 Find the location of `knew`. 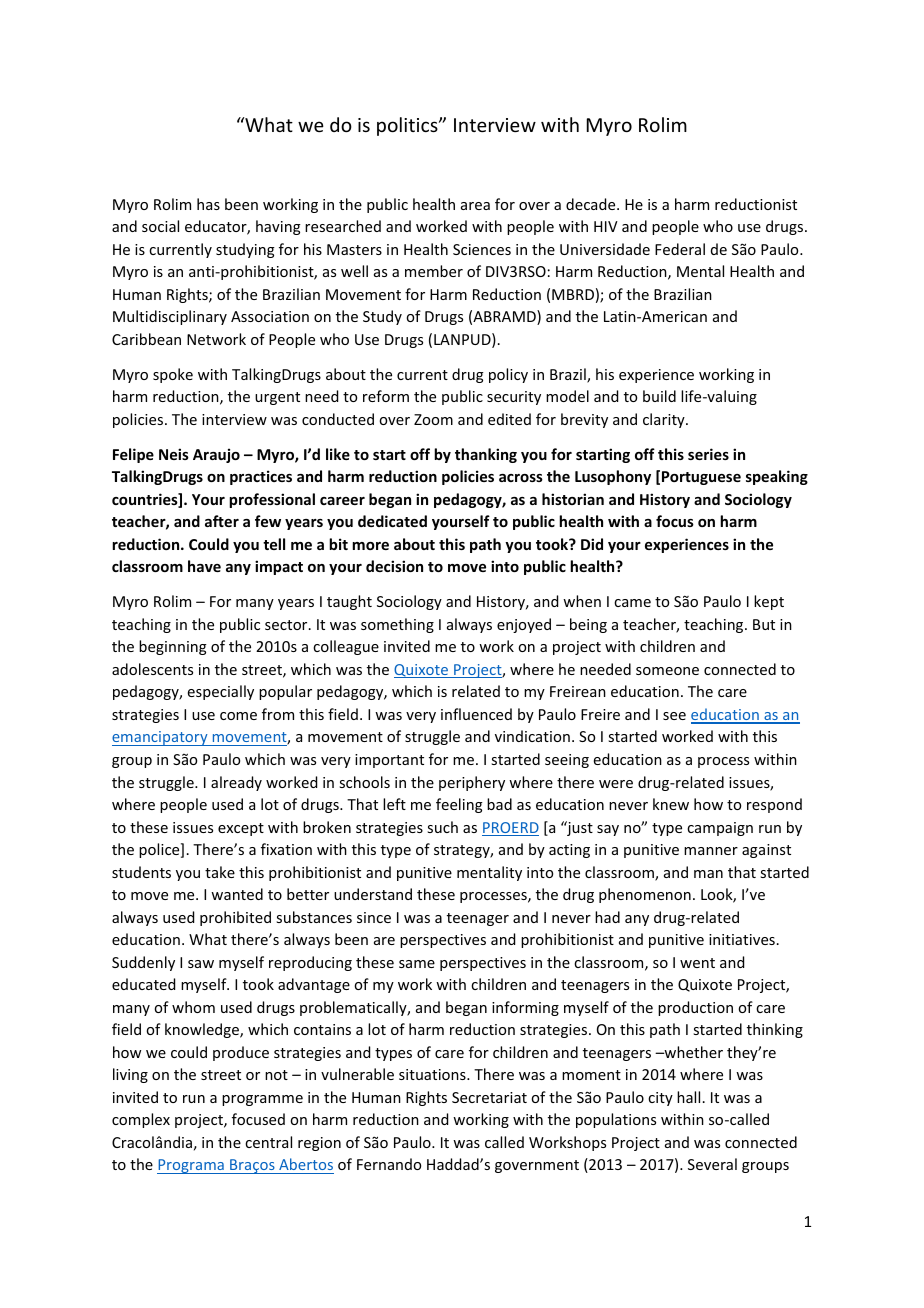

knew is located at coordinates (671, 804).
